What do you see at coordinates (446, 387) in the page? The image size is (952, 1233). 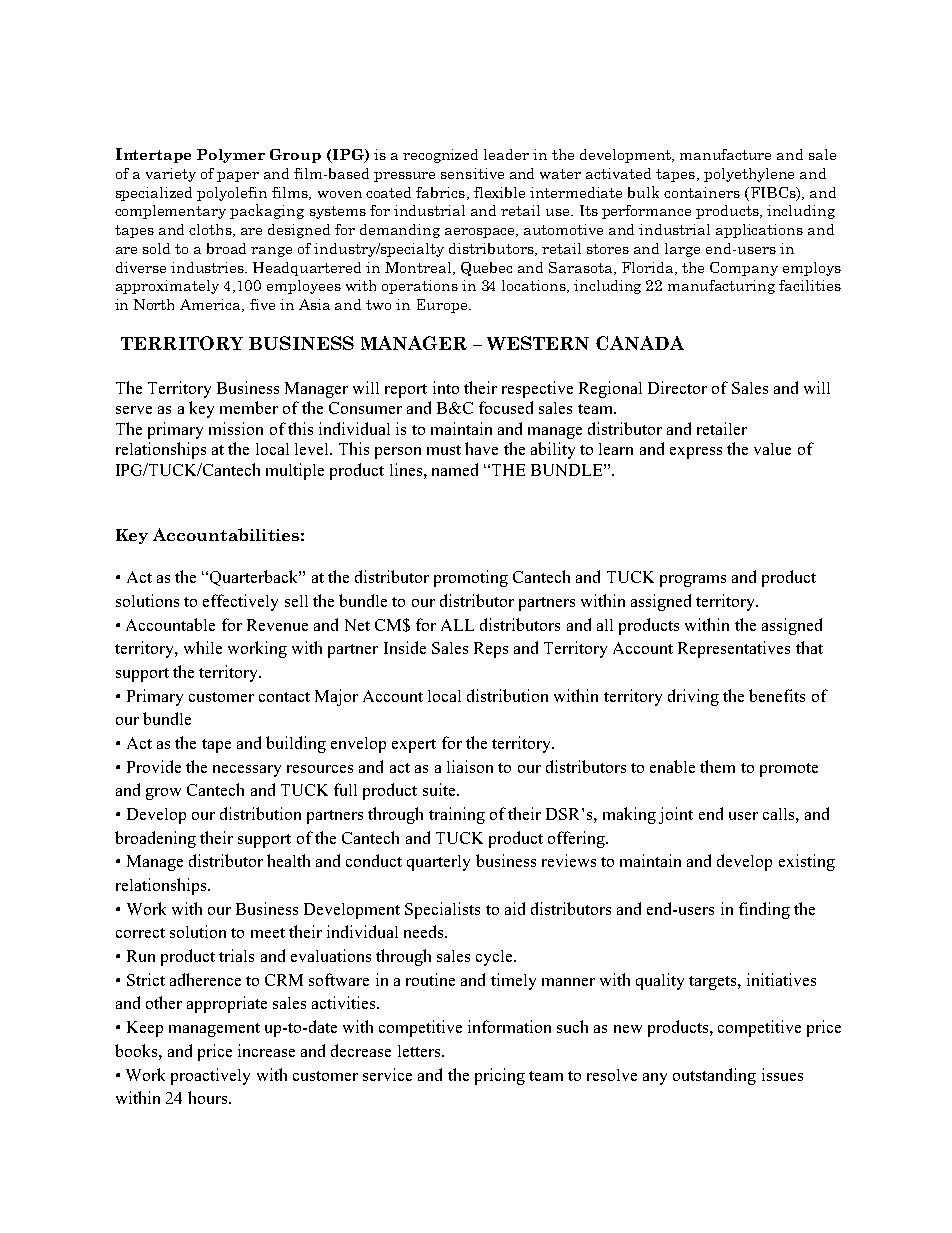 I see `into` at bounding box center [446, 387].
